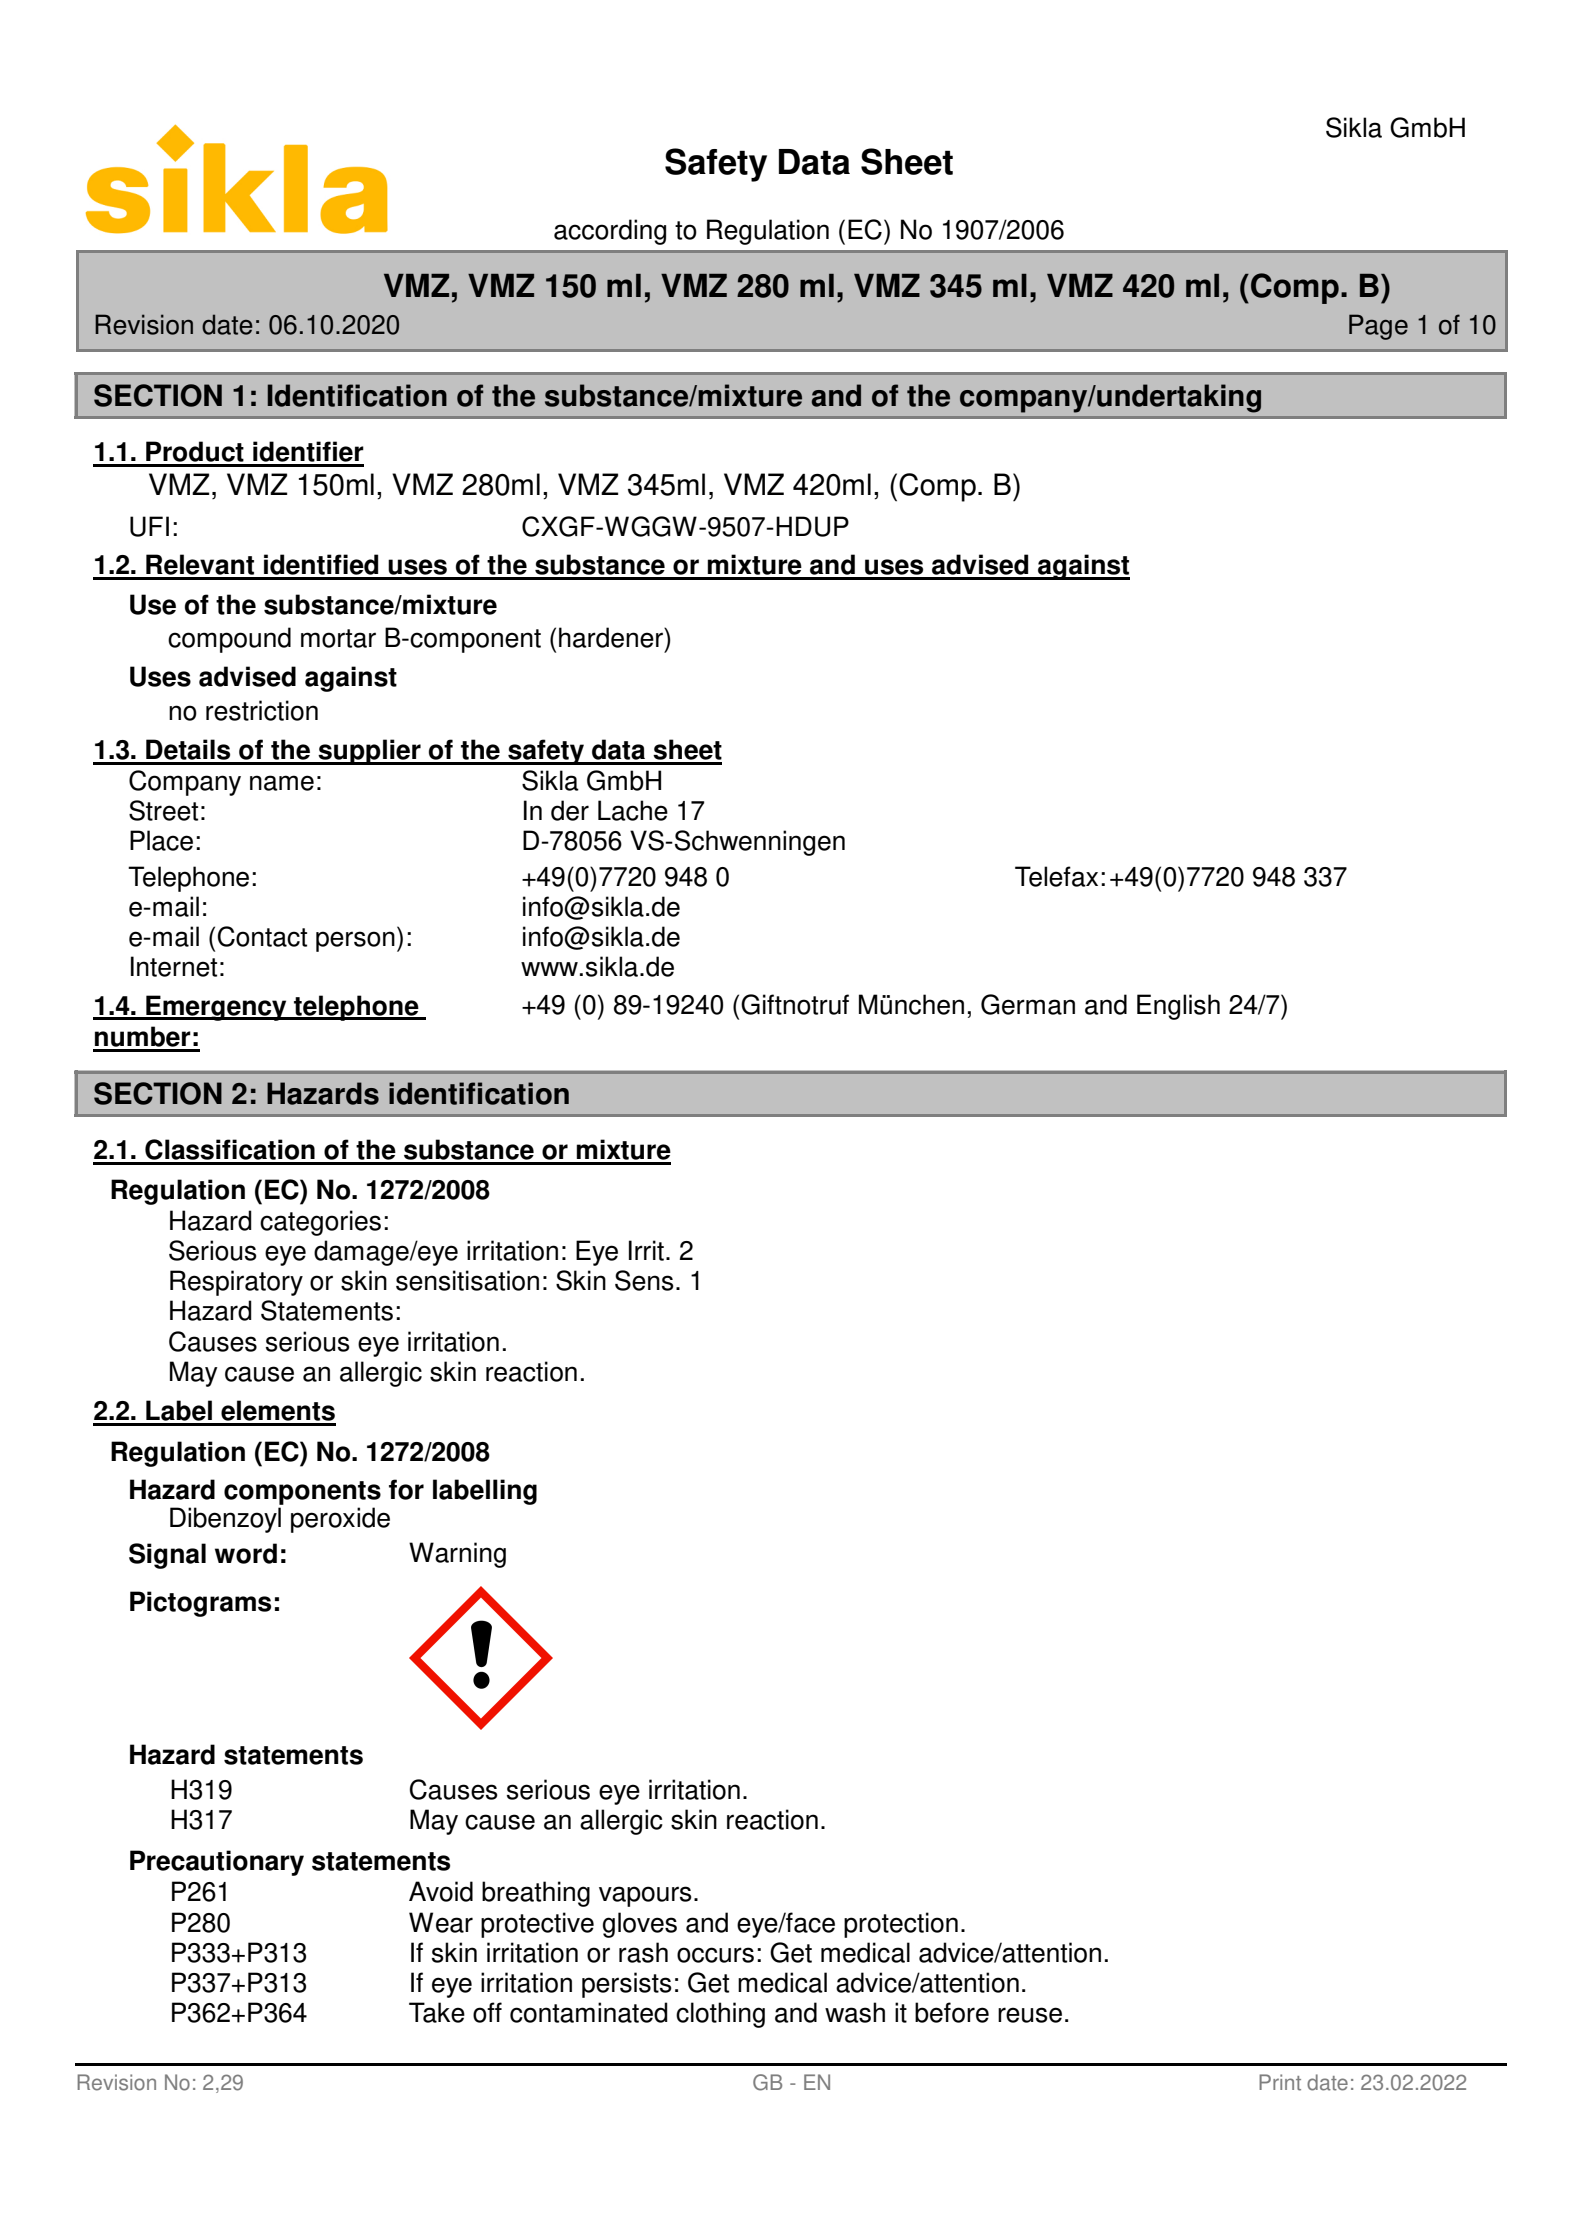 This image has height=2234, width=1579. I want to click on hardener, so click(612, 637).
